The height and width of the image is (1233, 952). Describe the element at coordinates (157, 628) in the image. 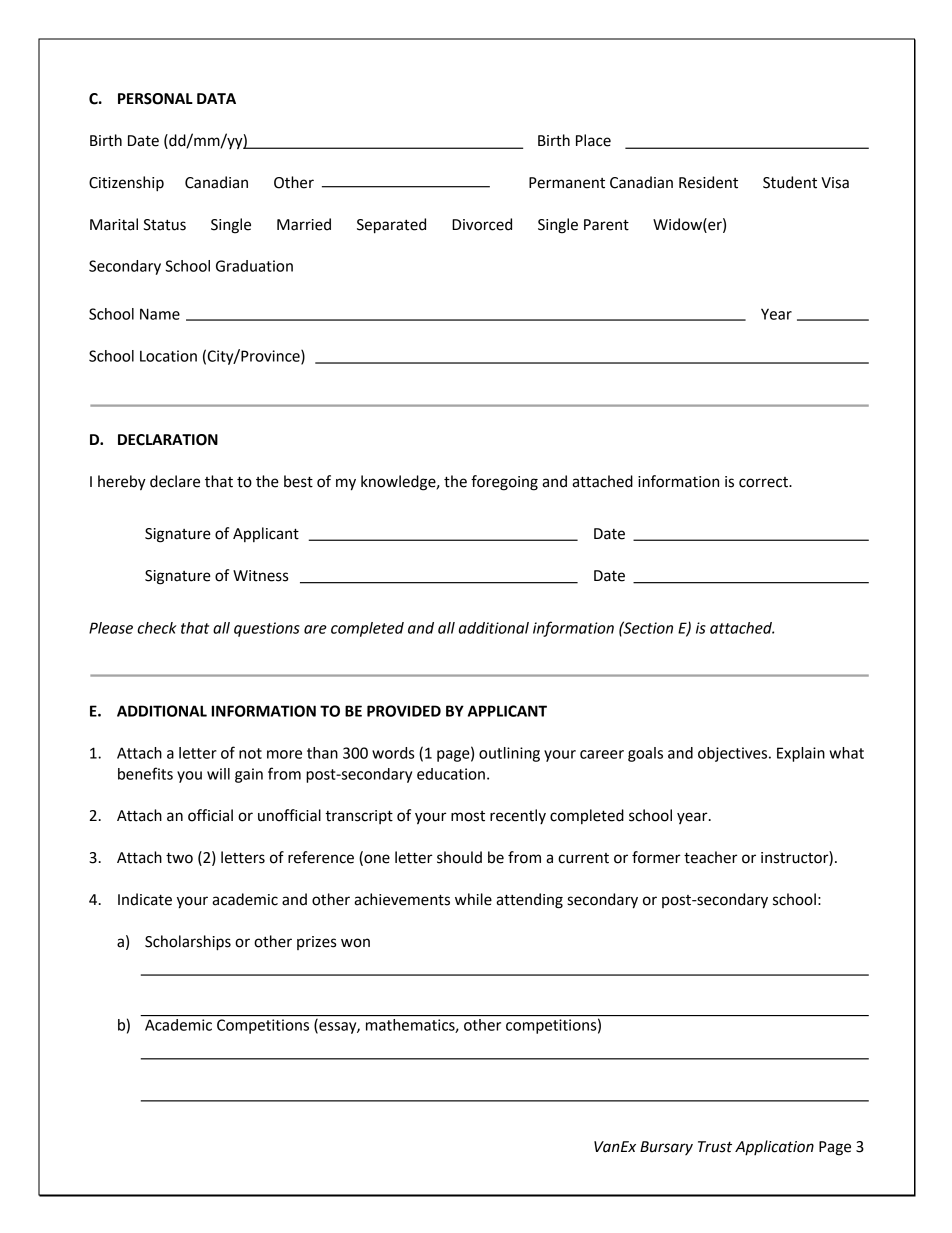

I see `check` at that location.
